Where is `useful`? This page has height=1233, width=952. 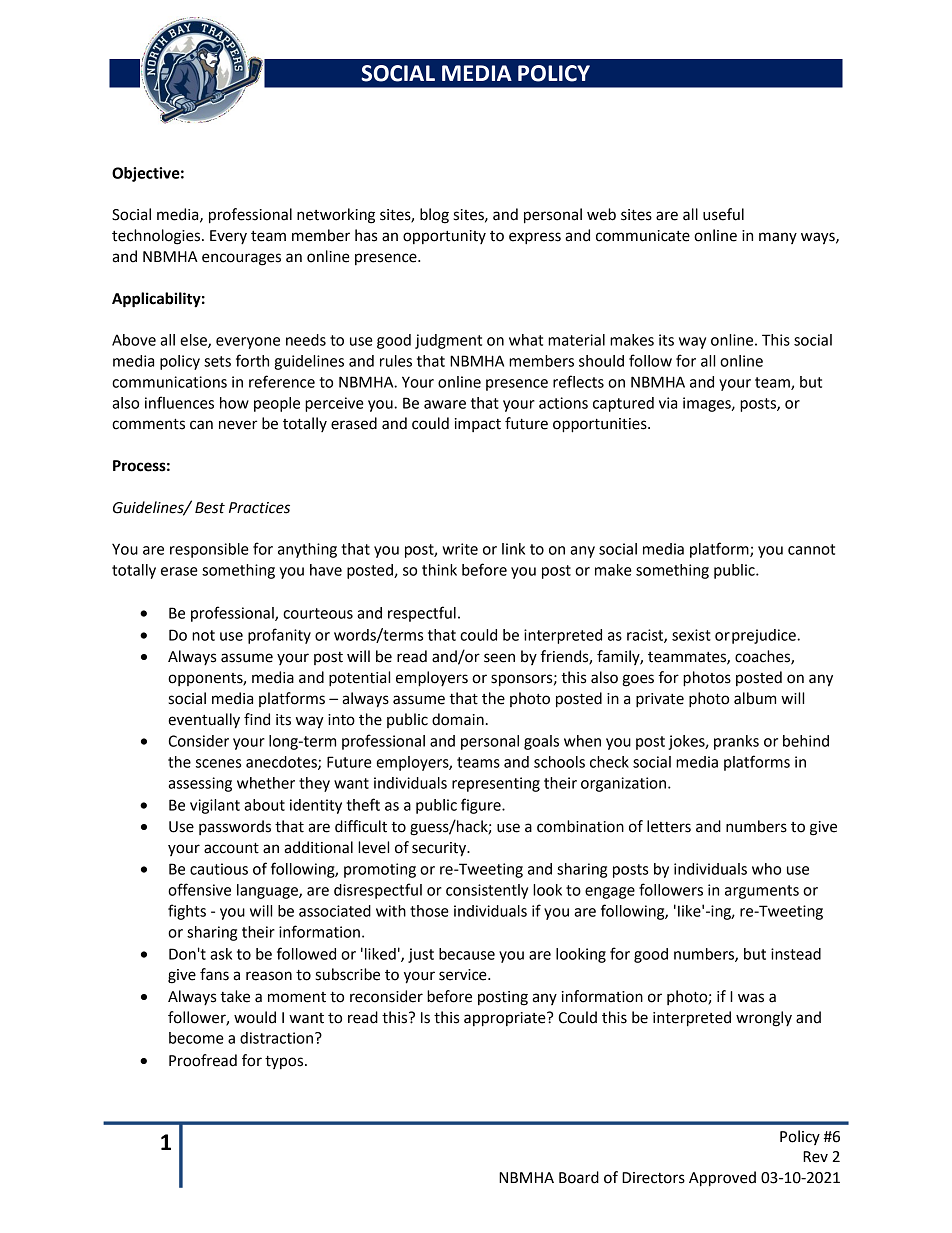 useful is located at coordinates (723, 214).
